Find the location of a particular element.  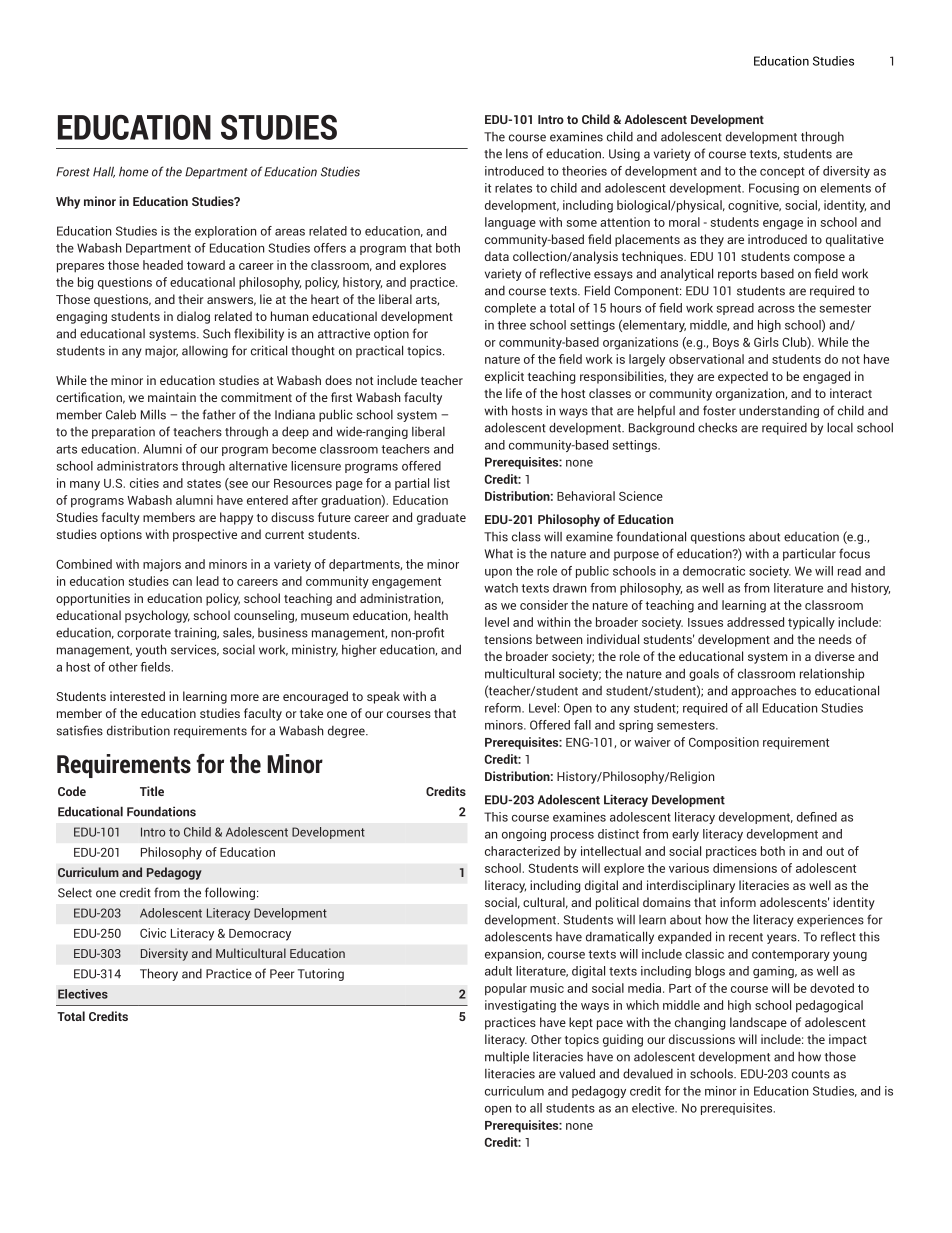

dimensions is located at coordinates (745, 868).
